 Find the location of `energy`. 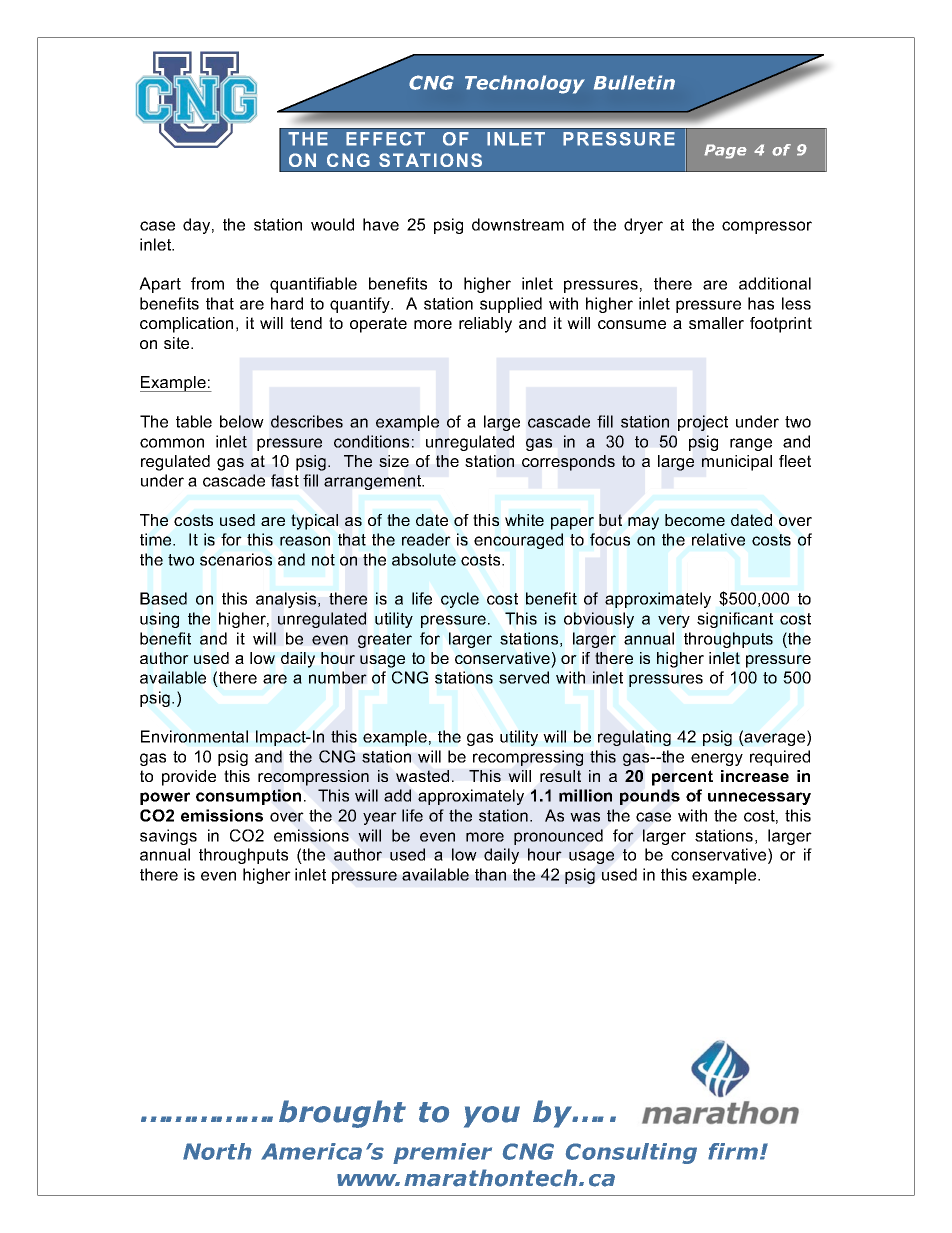

energy is located at coordinates (717, 759).
